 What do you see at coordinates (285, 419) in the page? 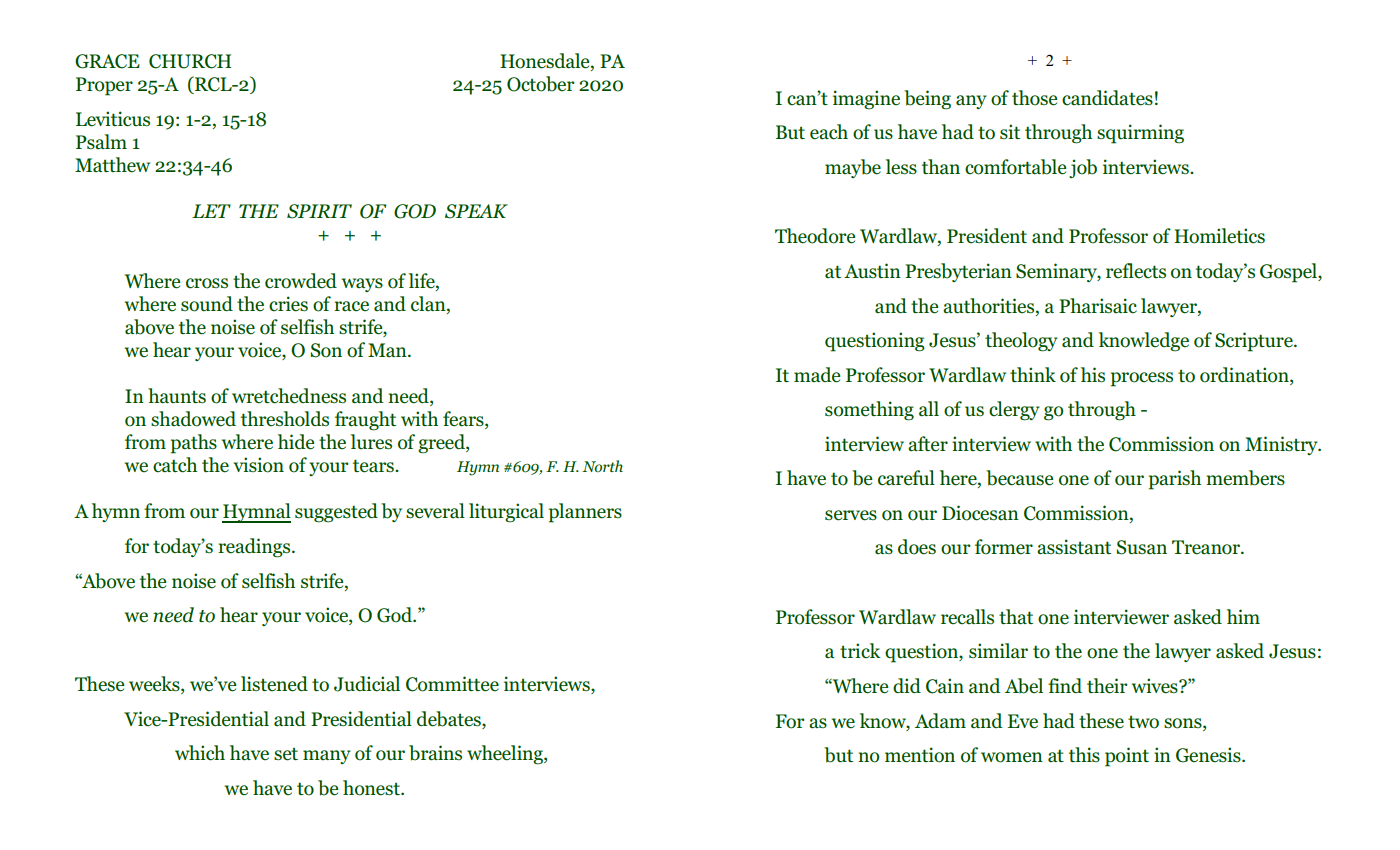
I see `thresholds` at bounding box center [285, 419].
